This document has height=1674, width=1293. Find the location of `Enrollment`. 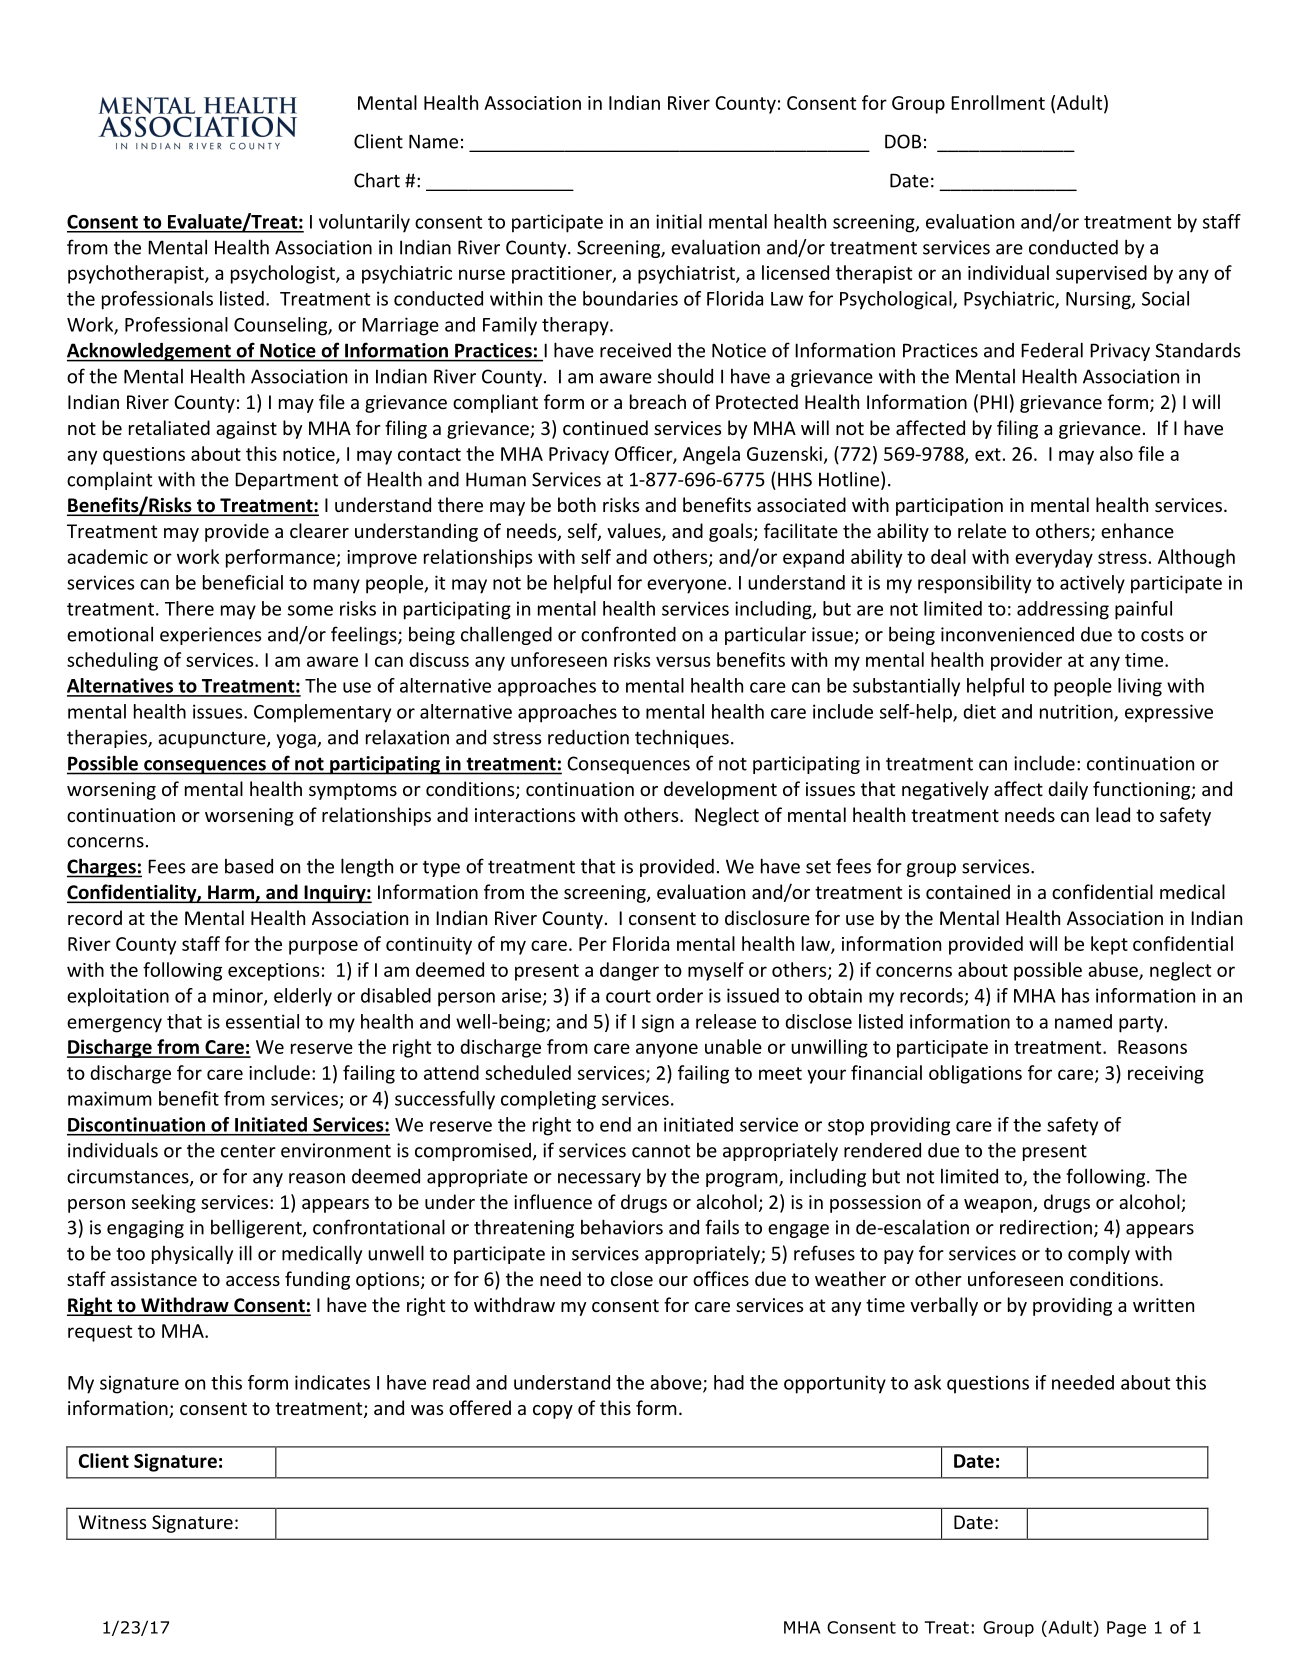

Enrollment is located at coordinates (998, 102).
